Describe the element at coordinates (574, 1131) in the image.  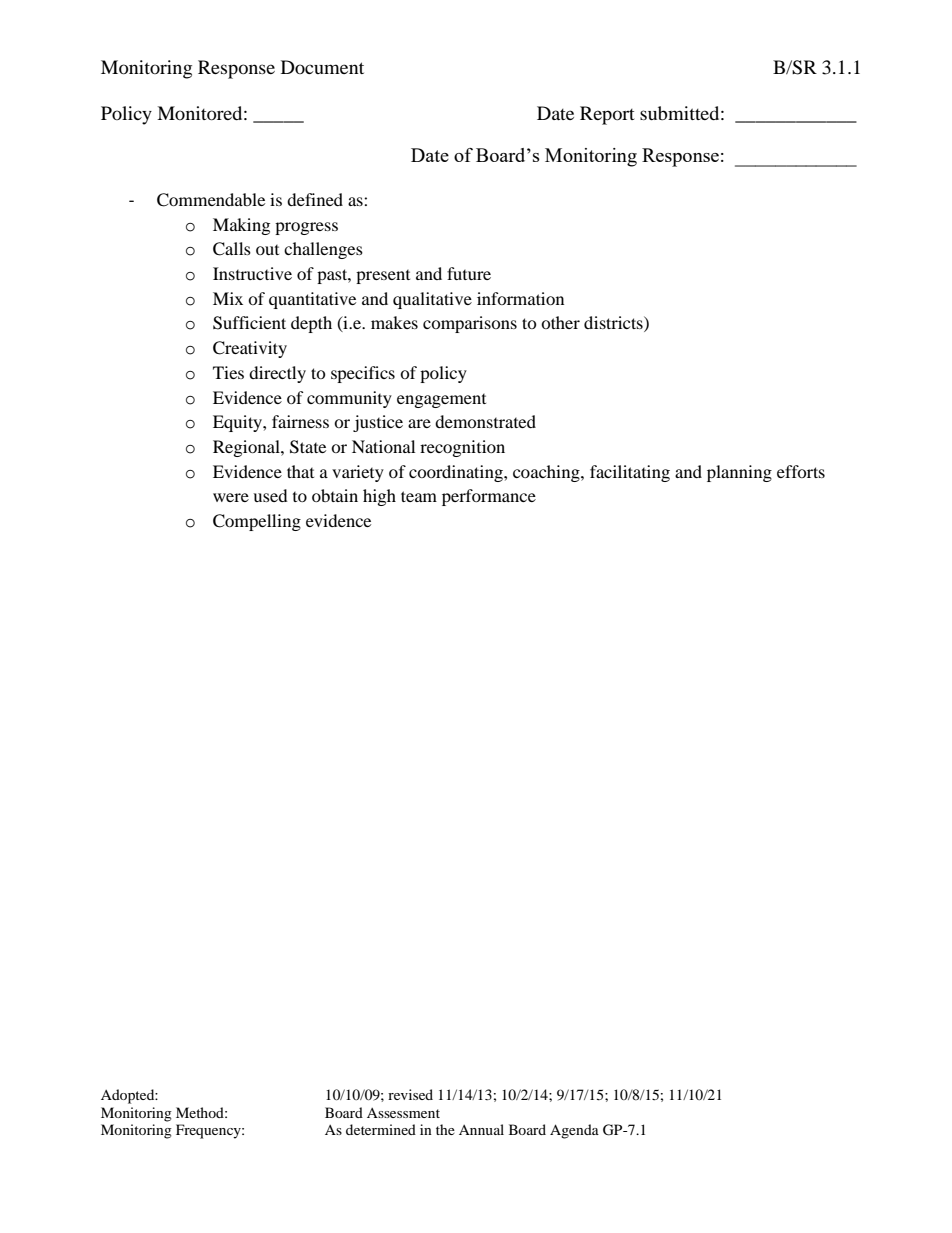
I see `Agenda` at that location.
